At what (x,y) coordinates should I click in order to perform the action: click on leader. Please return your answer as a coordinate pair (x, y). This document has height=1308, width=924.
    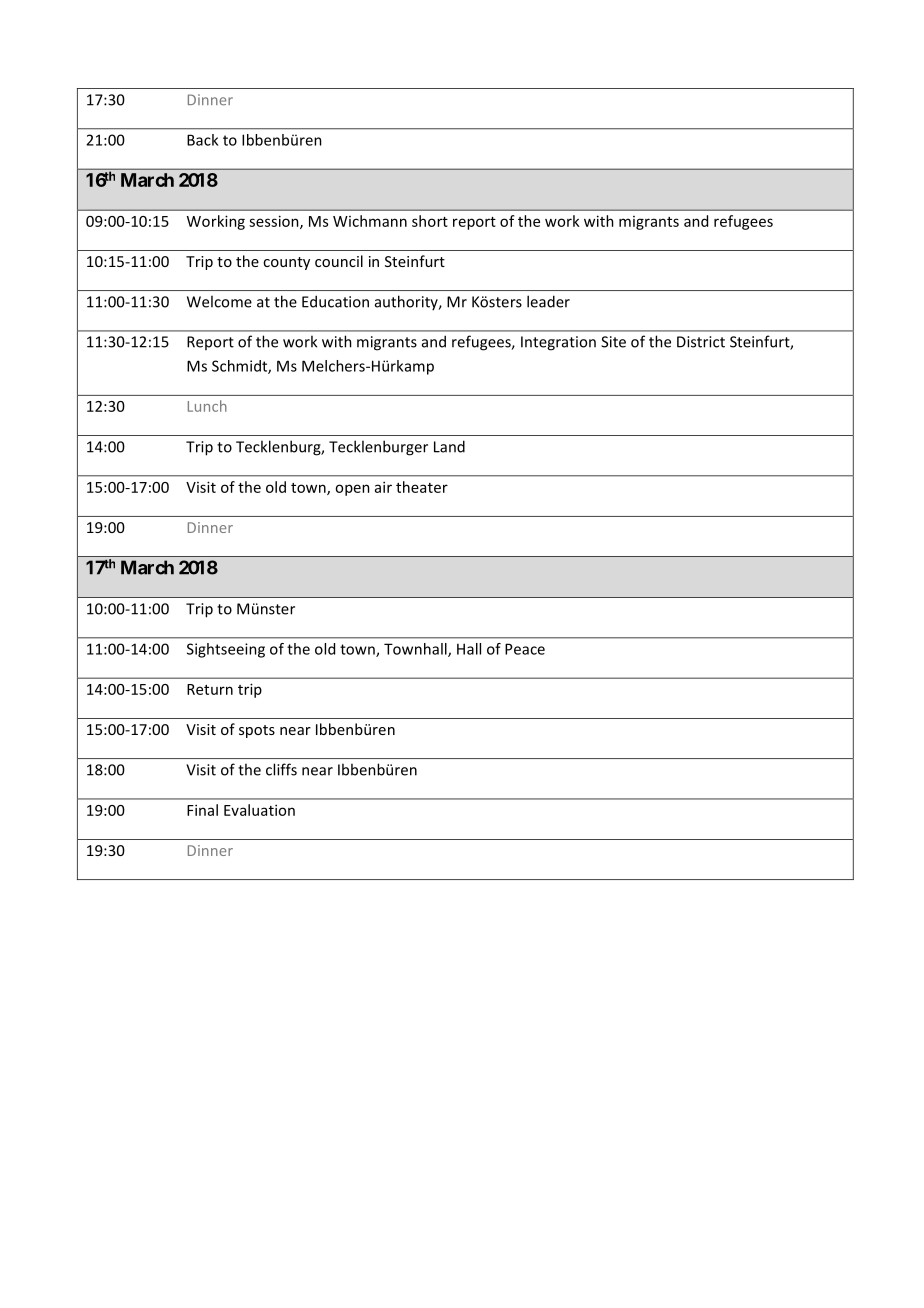
    Looking at the image, I should click on (548, 301).
